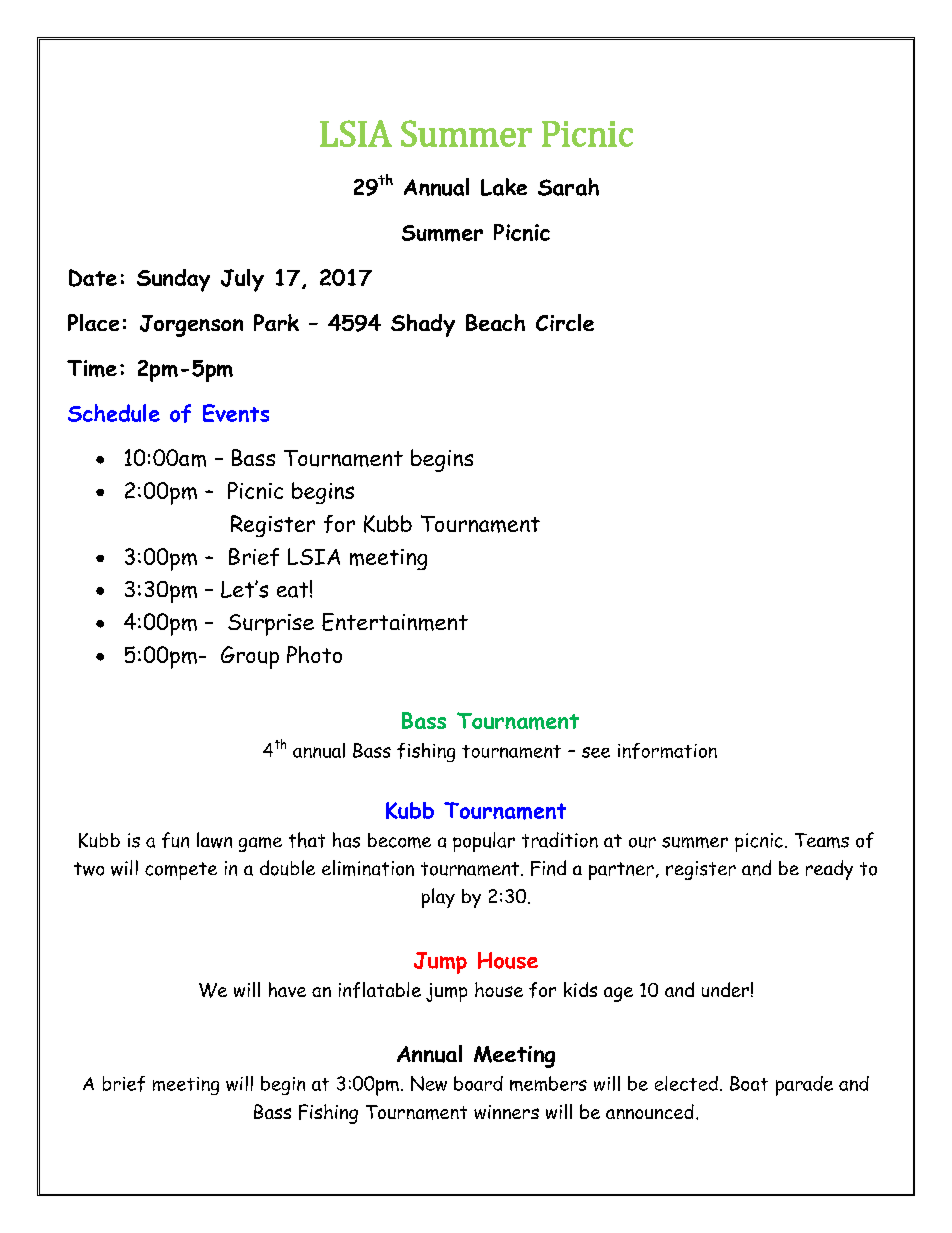  Describe the element at coordinates (568, 187) in the document. I see `Sarah` at that location.
